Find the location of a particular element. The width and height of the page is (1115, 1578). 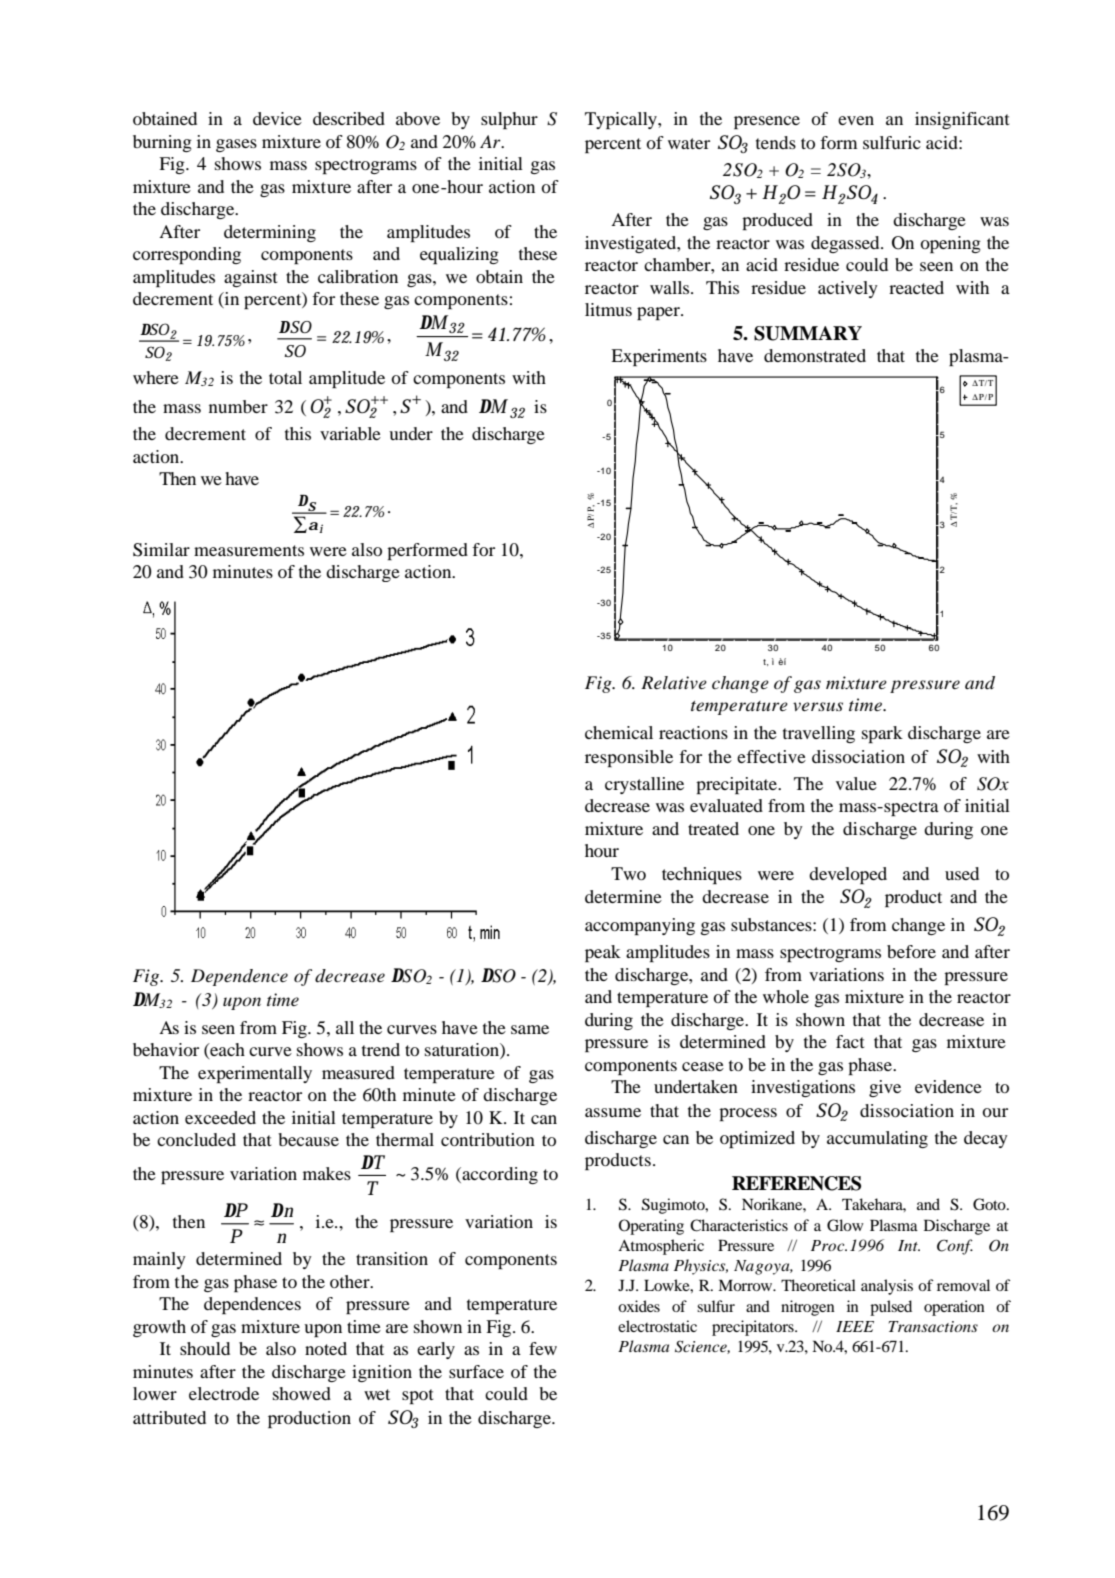

versus is located at coordinates (818, 706).
